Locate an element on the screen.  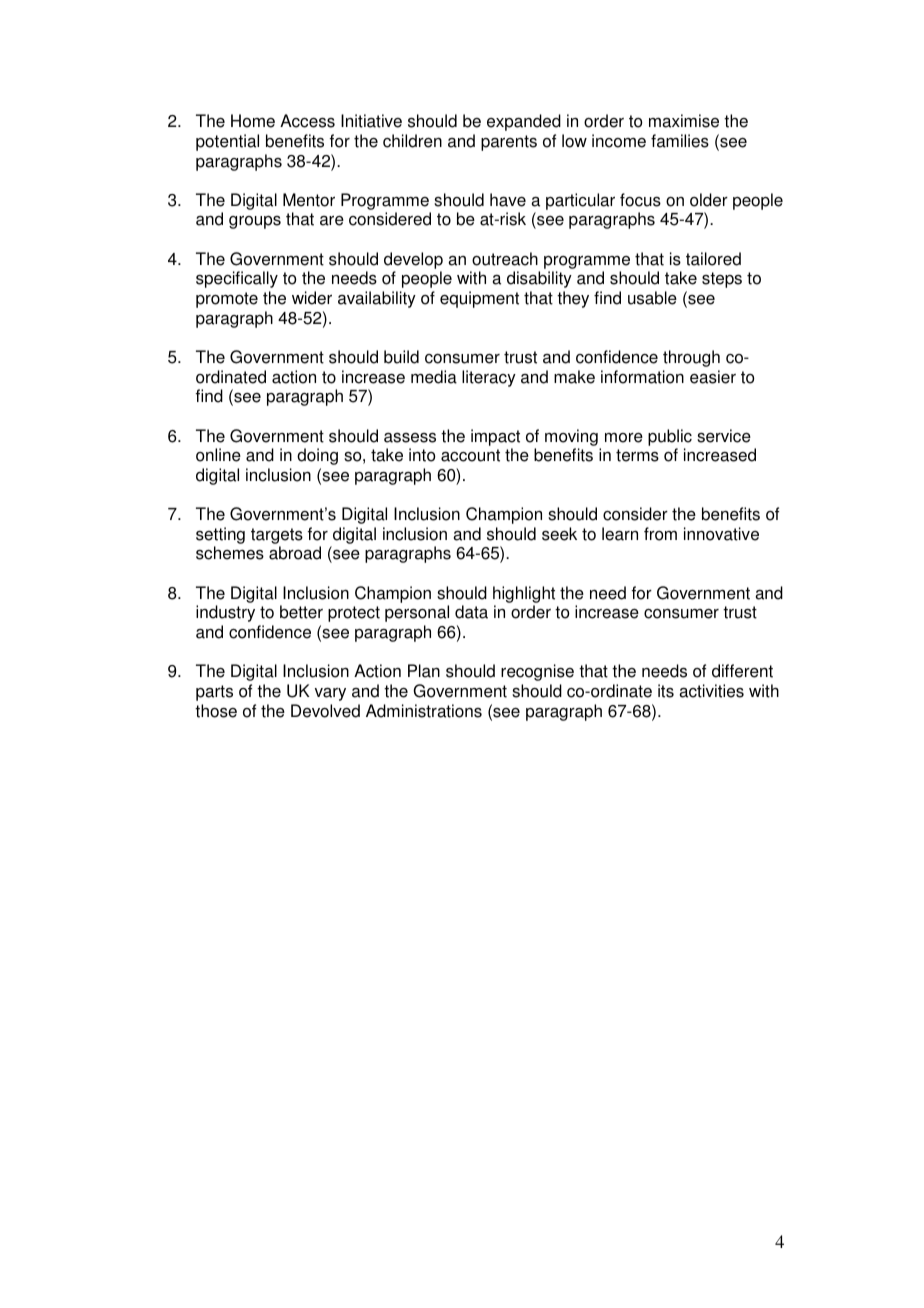
vary is located at coordinates (330, 694).
